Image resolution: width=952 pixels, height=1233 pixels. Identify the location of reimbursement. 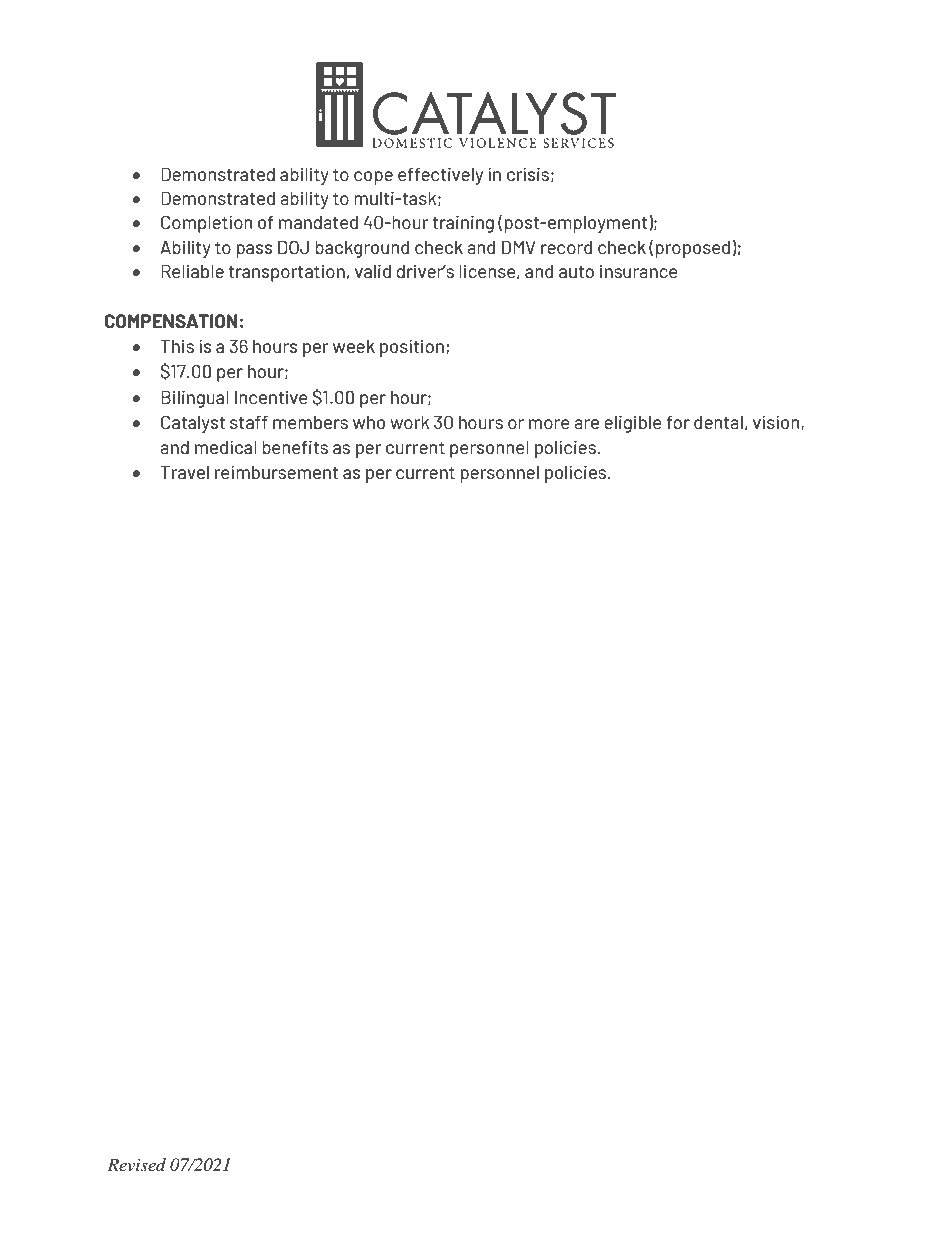
(276, 472).
